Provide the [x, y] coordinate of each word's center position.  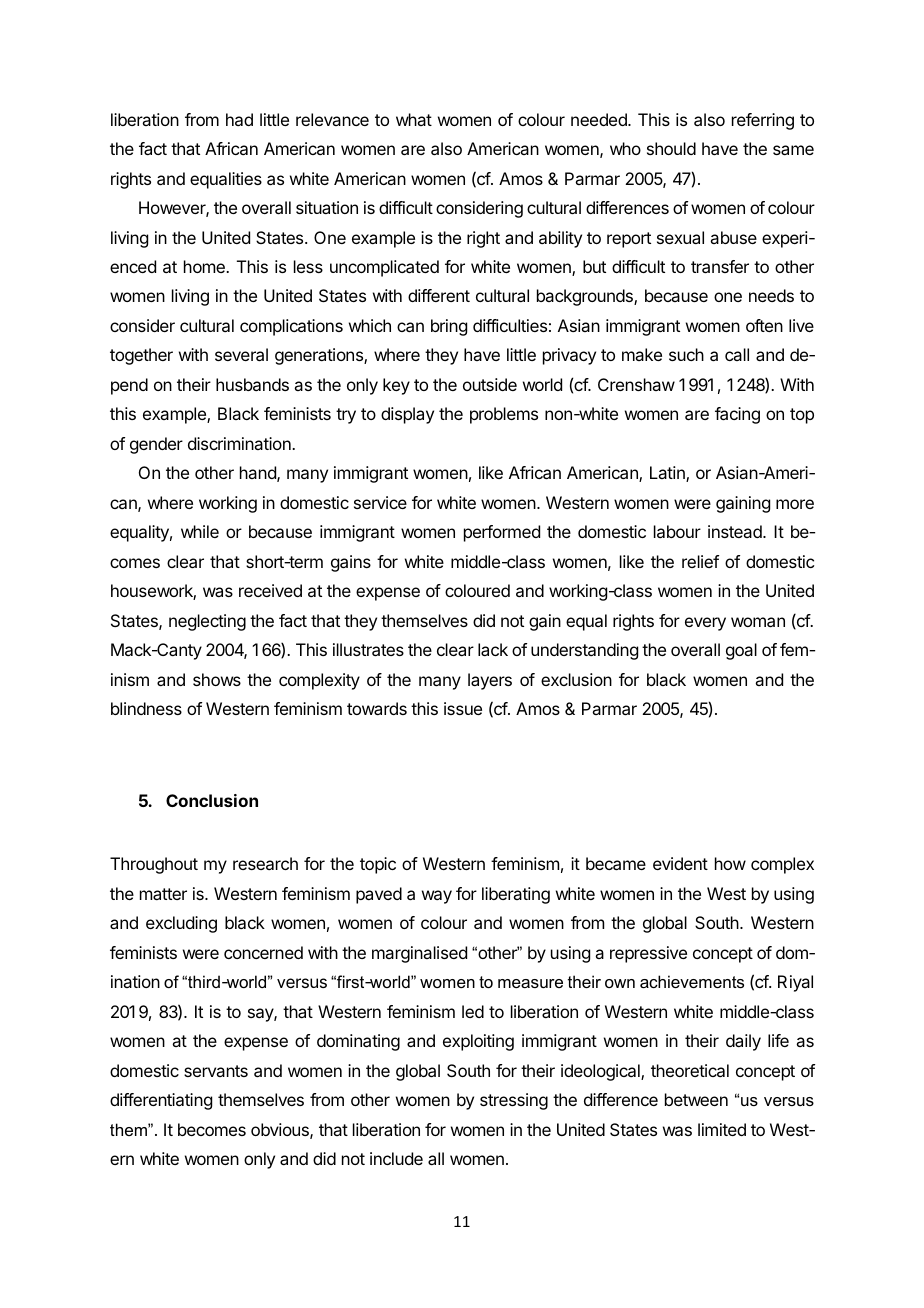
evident [680, 863]
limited [722, 1129]
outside [490, 384]
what [414, 119]
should [671, 148]
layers [490, 681]
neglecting [207, 622]
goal [741, 651]
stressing [514, 1101]
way [437, 897]
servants [216, 1071]
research [265, 863]
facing [737, 415]
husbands [252, 384]
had [239, 119]
